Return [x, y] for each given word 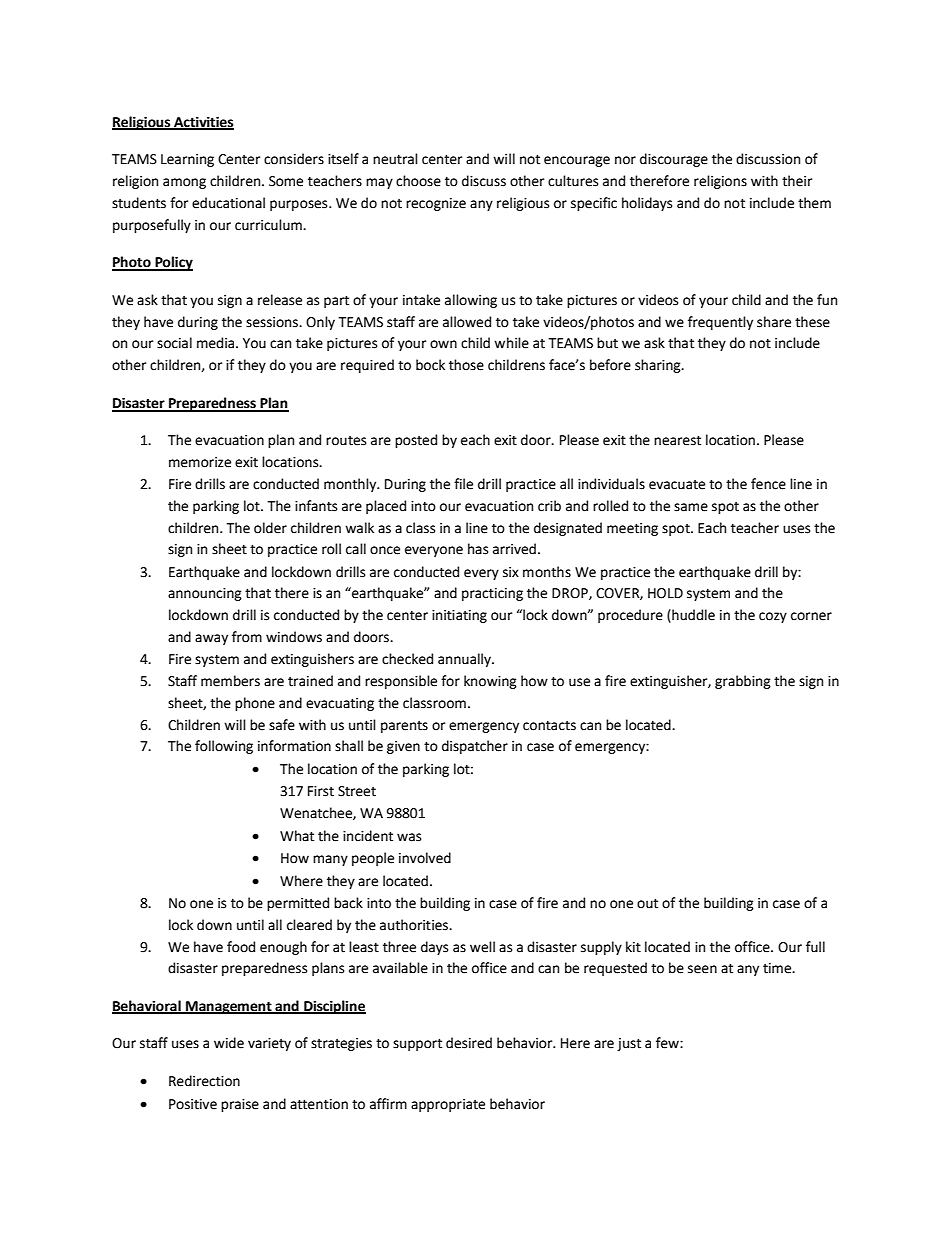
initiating [459, 616]
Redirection [204, 1081]
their [797, 181]
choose [418, 181]
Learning [187, 160]
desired [469, 1043]
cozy [773, 617]
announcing [205, 594]
